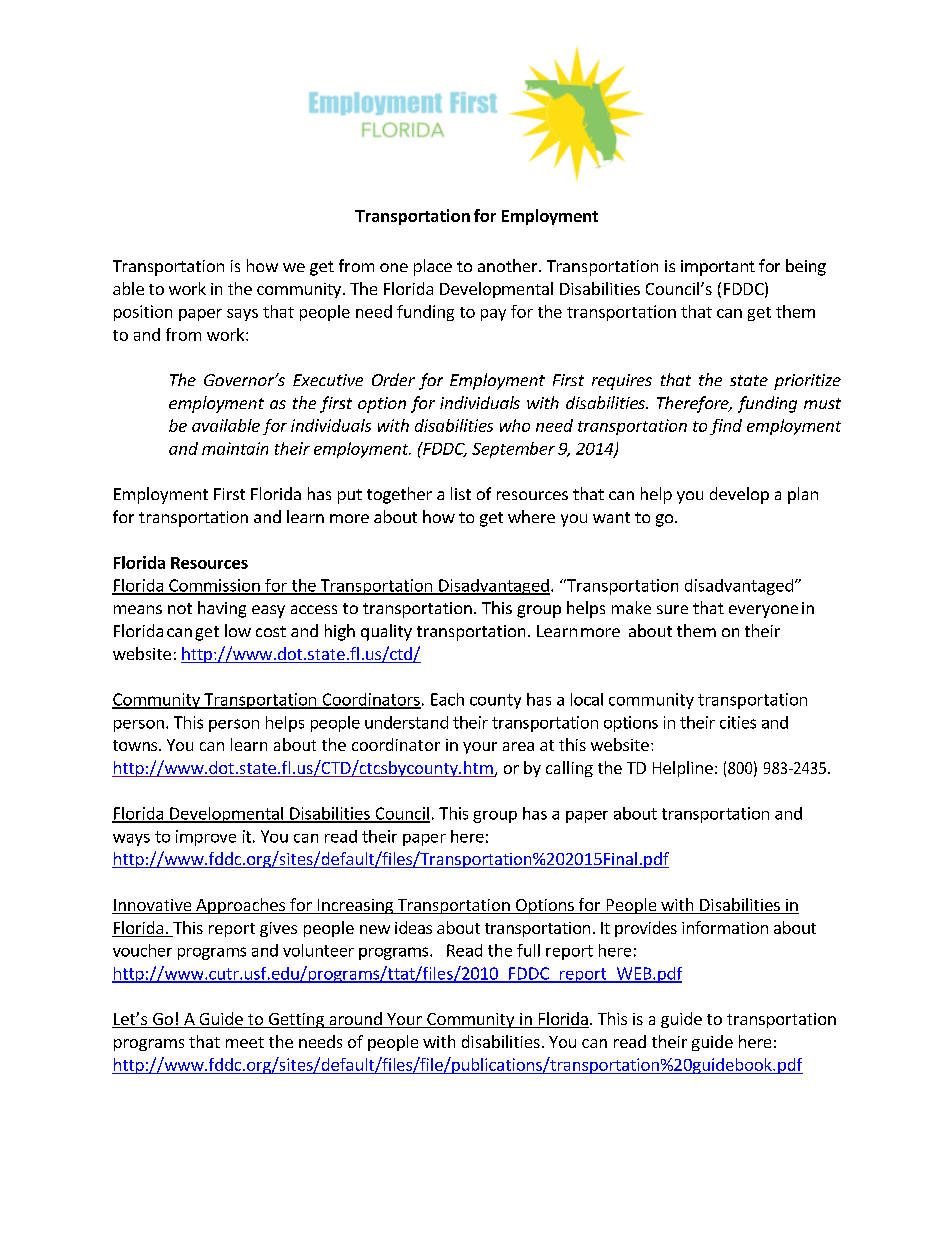 This document has height=1233, width=952. What do you see at coordinates (493, 315) in the document?
I see `pay` at bounding box center [493, 315].
